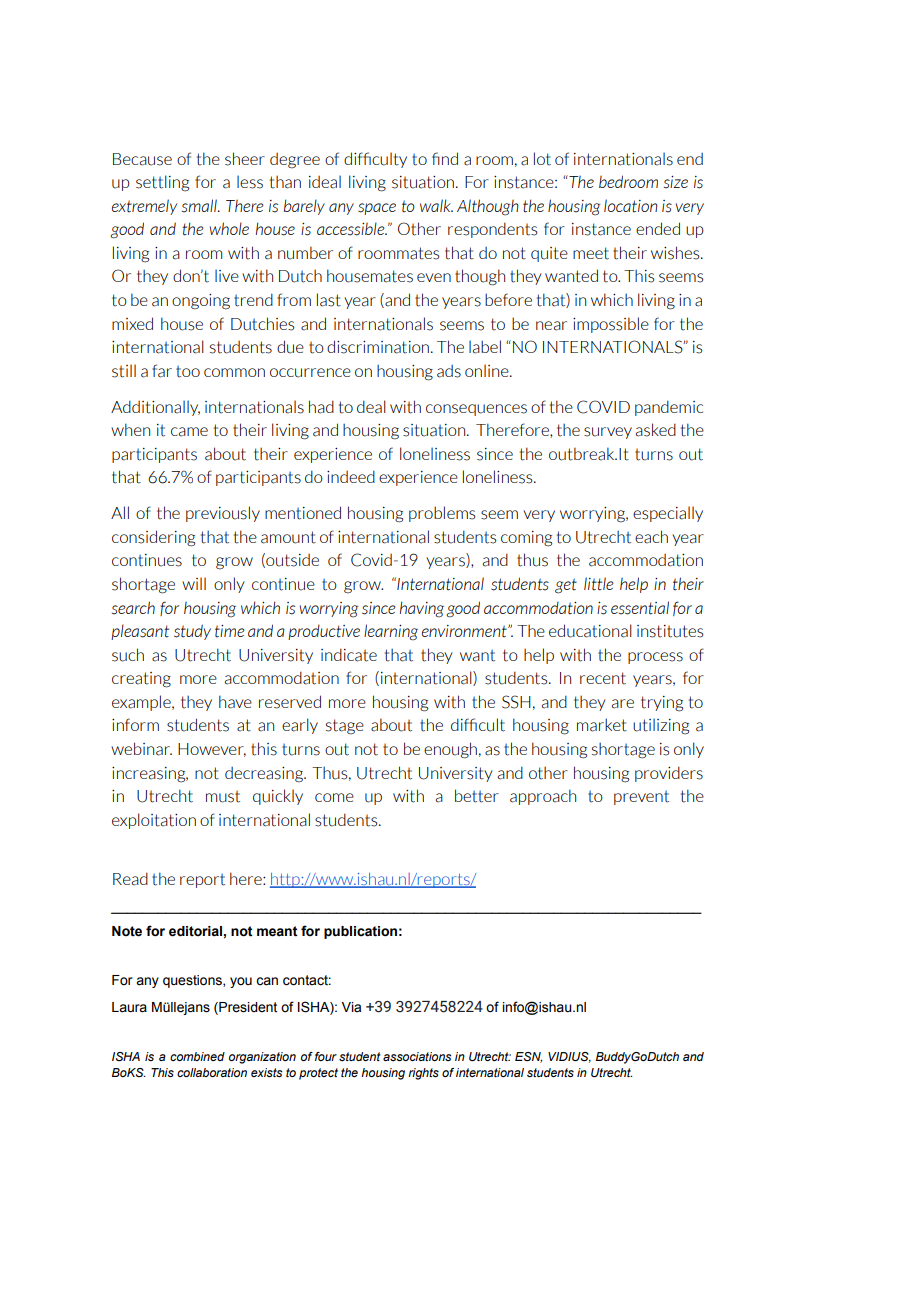  Describe the element at coordinates (630, 206) in the screenshot. I see `location` at that location.
